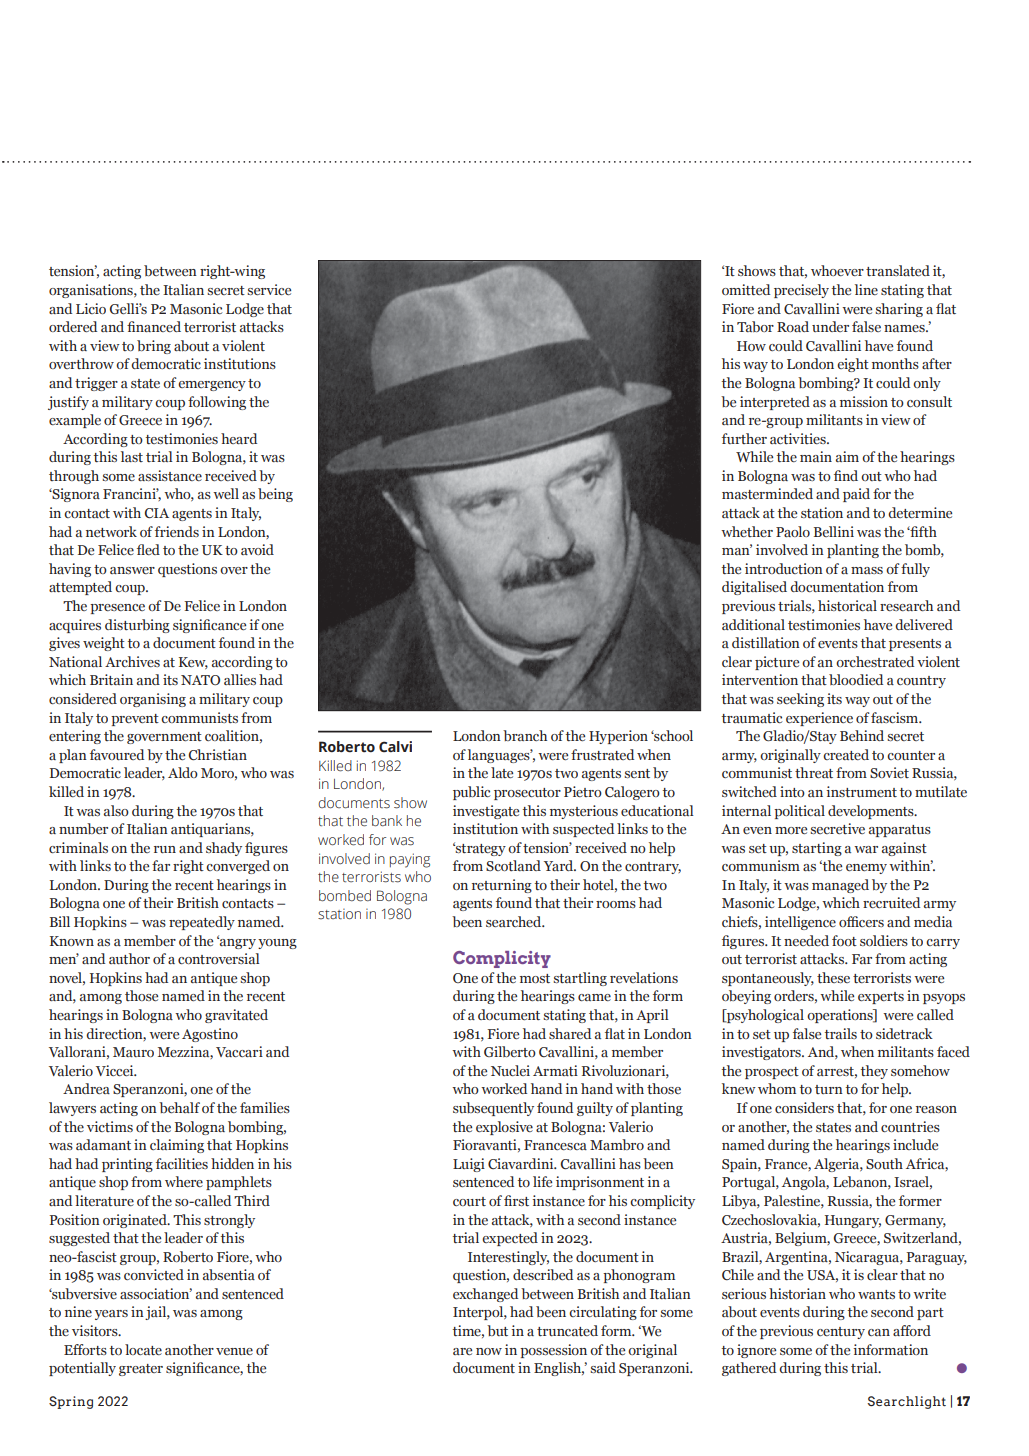  What do you see at coordinates (179, 1107) in the screenshot?
I see `behalf` at bounding box center [179, 1107].
